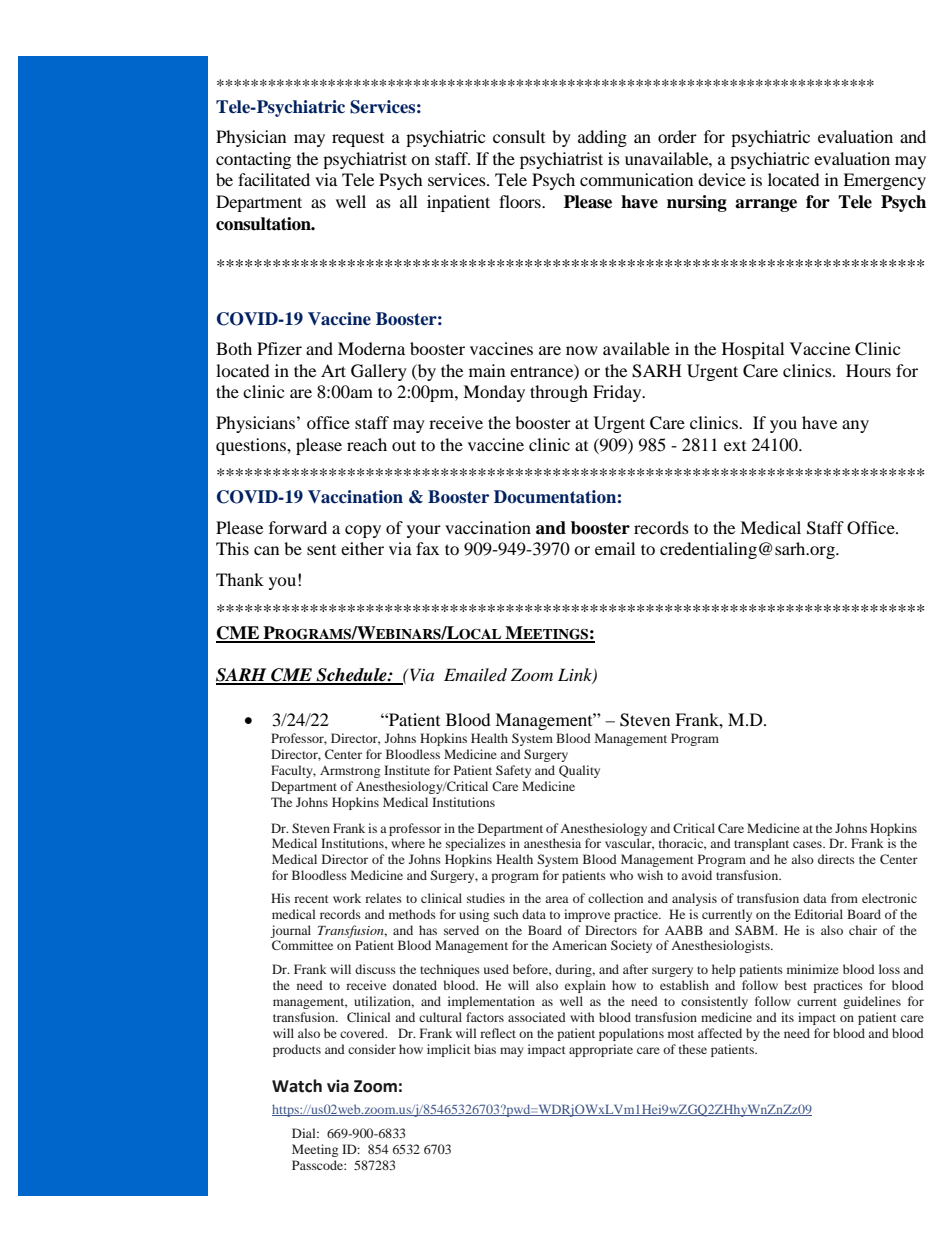 This image has height=1233, width=952. Describe the element at coordinates (766, 205) in the image. I see `arrange` at that location.
